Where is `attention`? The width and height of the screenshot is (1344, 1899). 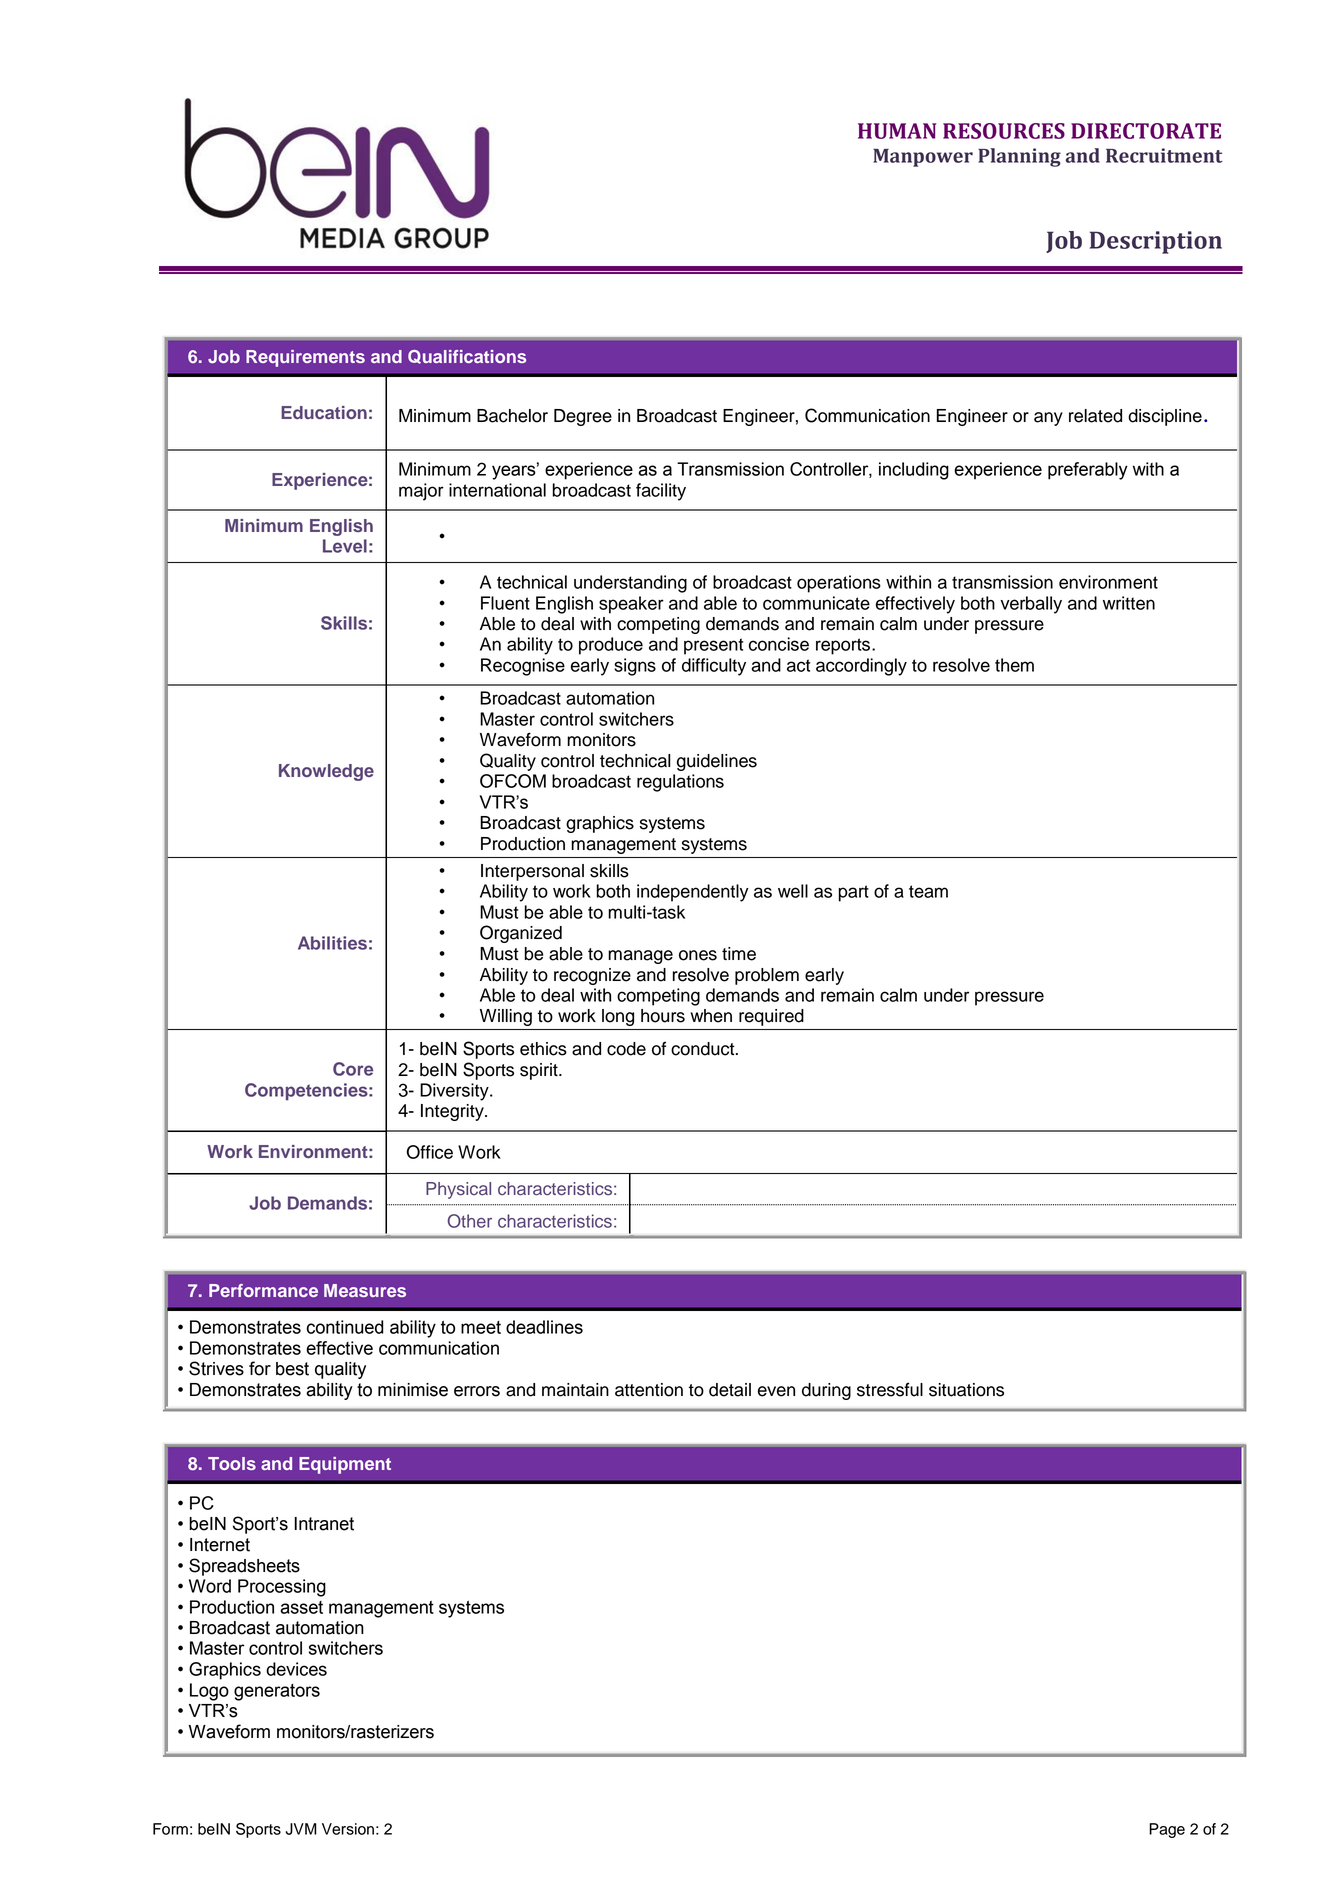 attention is located at coordinates (649, 1390).
